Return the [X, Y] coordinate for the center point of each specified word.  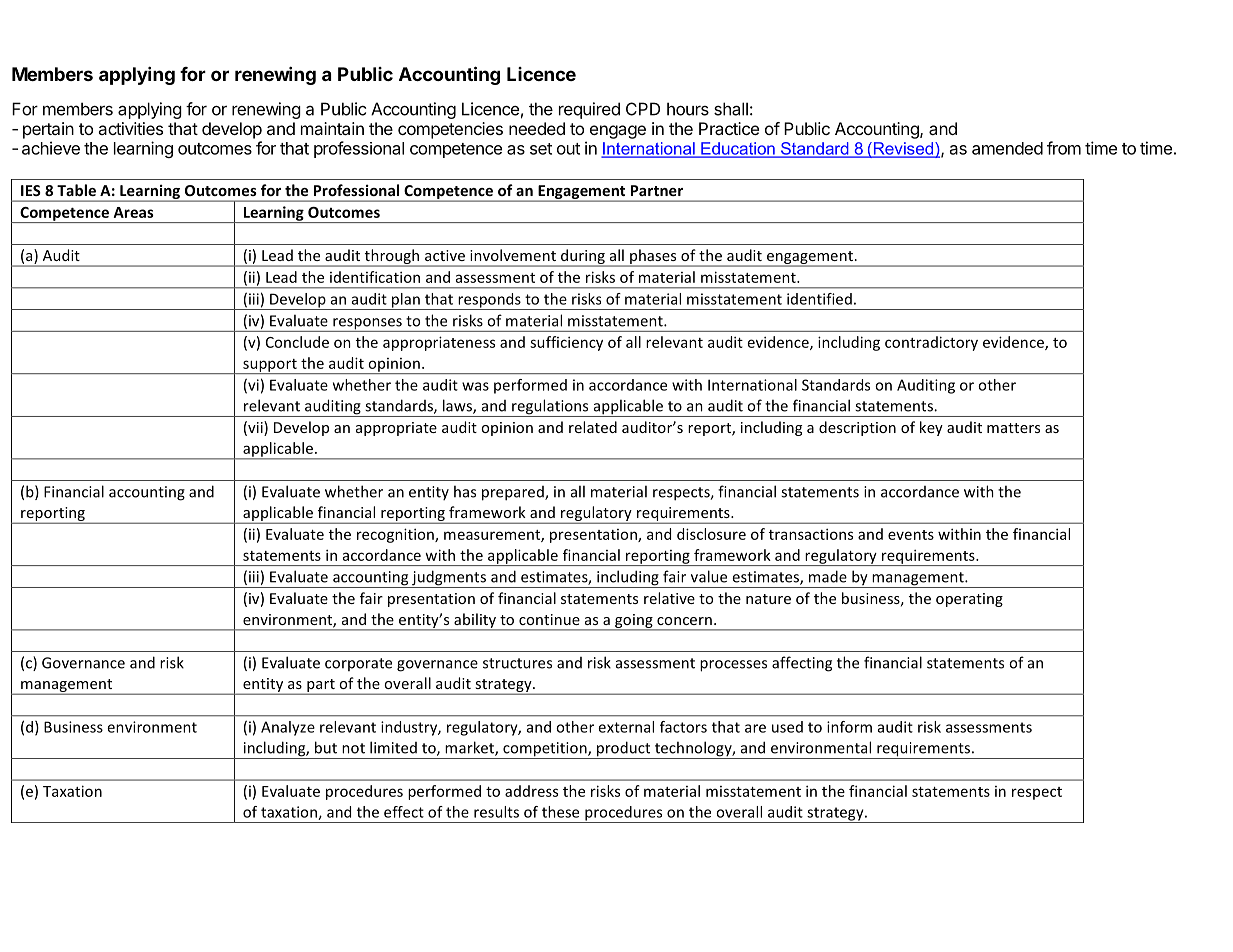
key [931, 428]
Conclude [297, 342]
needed [537, 128]
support [270, 366]
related [593, 427]
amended [1007, 148]
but [326, 747]
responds [489, 301]
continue [549, 619]
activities [130, 128]
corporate [358, 664]
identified [819, 299]
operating [969, 600]
